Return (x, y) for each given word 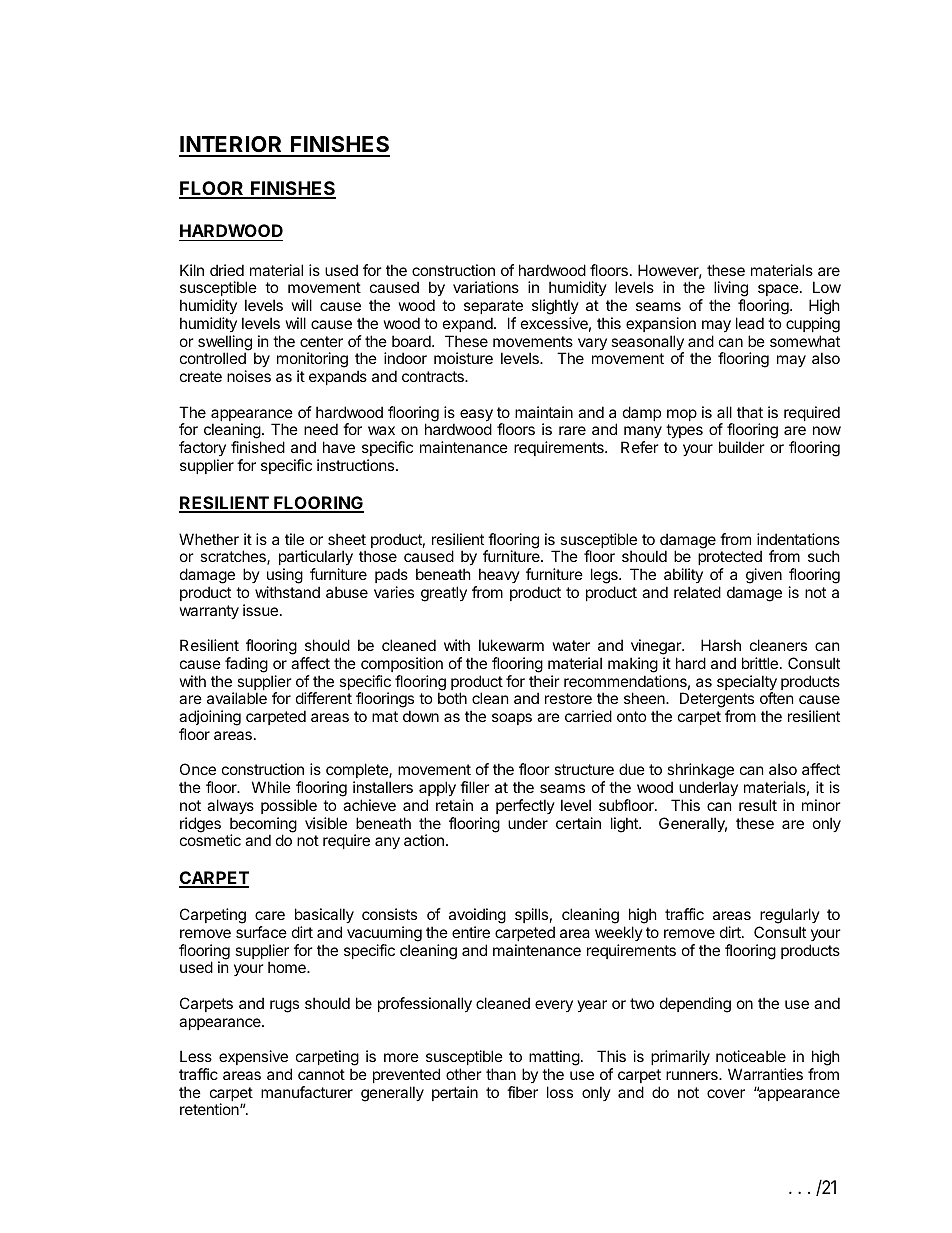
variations (486, 287)
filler (474, 787)
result (758, 805)
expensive (253, 1057)
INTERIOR (232, 146)
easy (476, 416)
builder (741, 447)
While (271, 787)
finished (258, 447)
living (731, 290)
